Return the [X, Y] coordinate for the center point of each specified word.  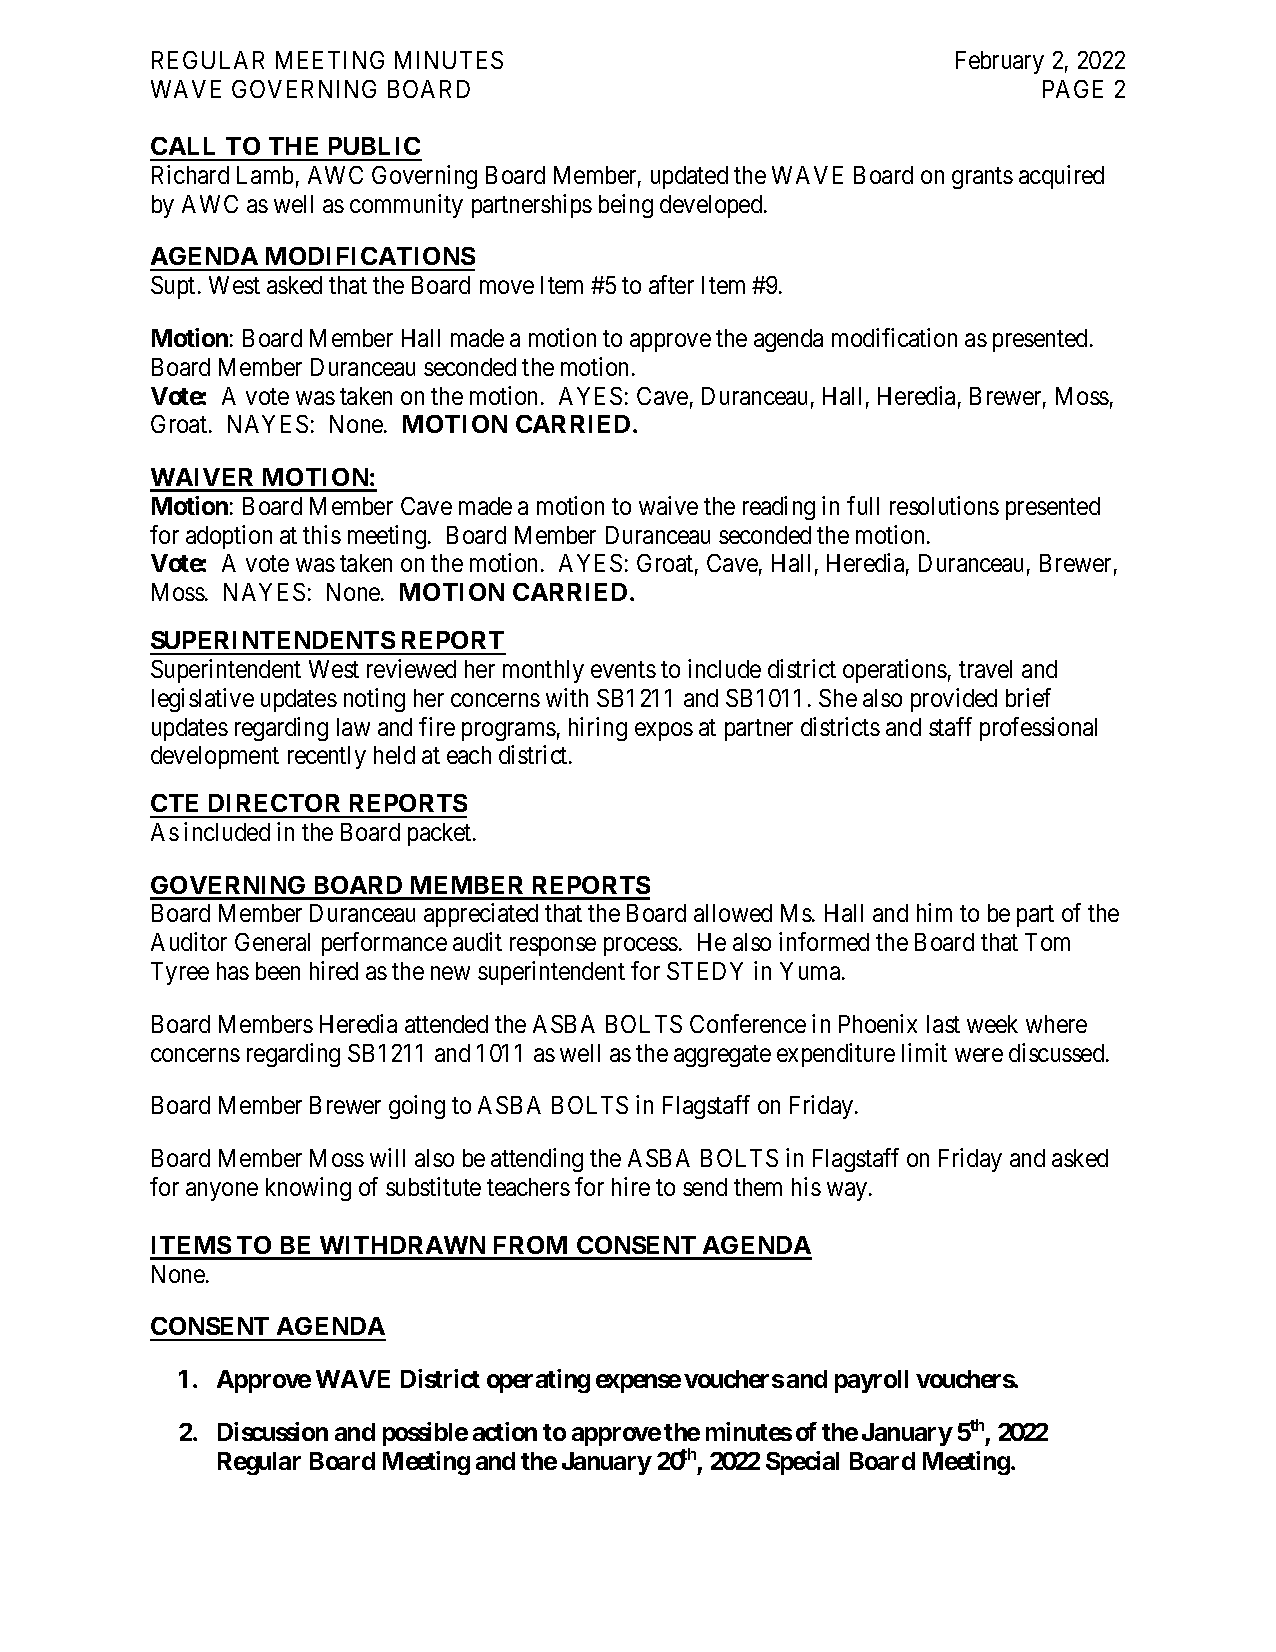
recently [327, 757]
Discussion [273, 1431]
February [1000, 62]
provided [954, 700]
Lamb [265, 175]
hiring [598, 729]
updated [689, 177]
